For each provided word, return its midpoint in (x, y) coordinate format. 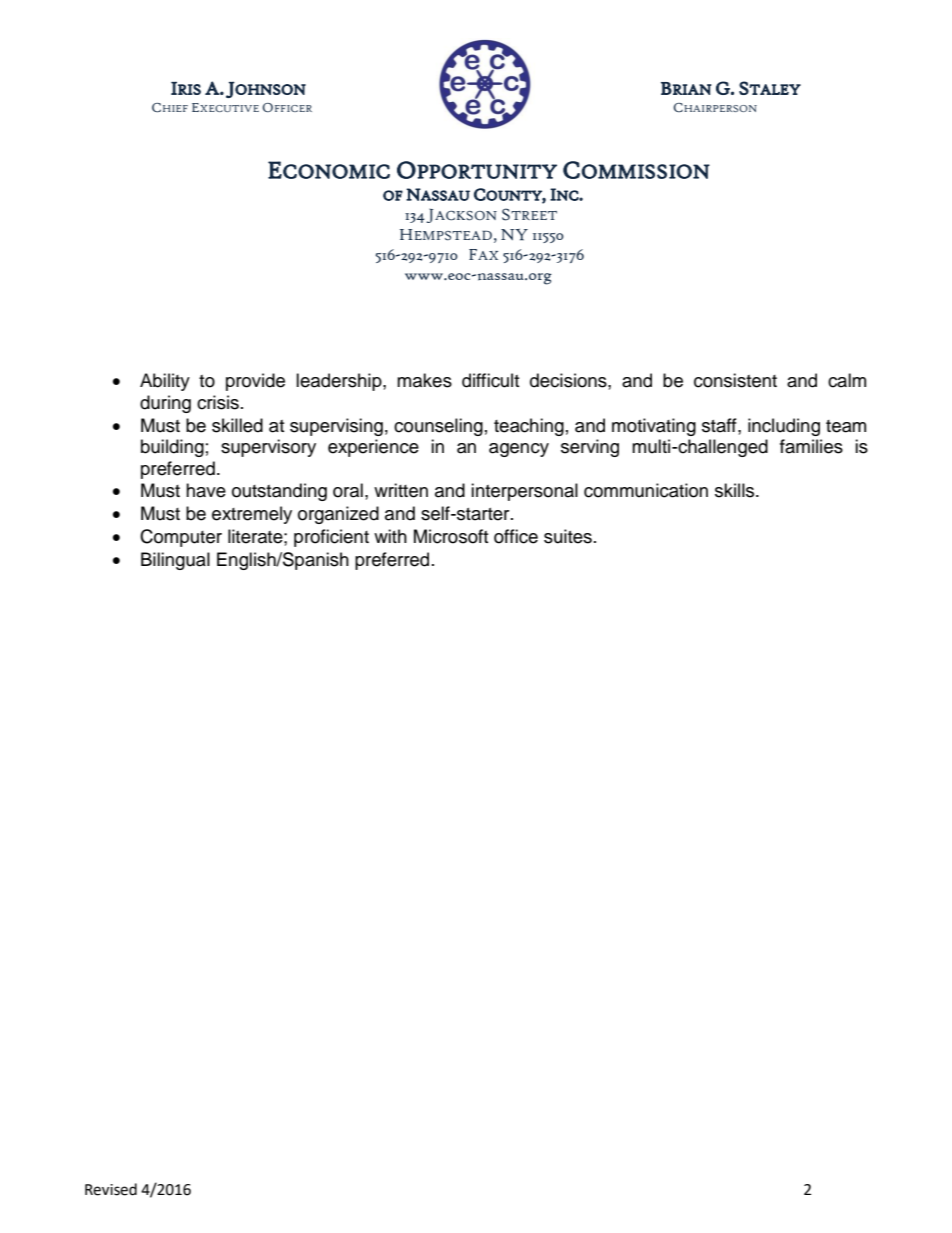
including (784, 427)
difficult (490, 380)
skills (736, 490)
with (390, 536)
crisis (218, 402)
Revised (111, 1189)
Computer (181, 538)
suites (568, 536)
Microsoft (451, 536)
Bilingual (175, 561)
